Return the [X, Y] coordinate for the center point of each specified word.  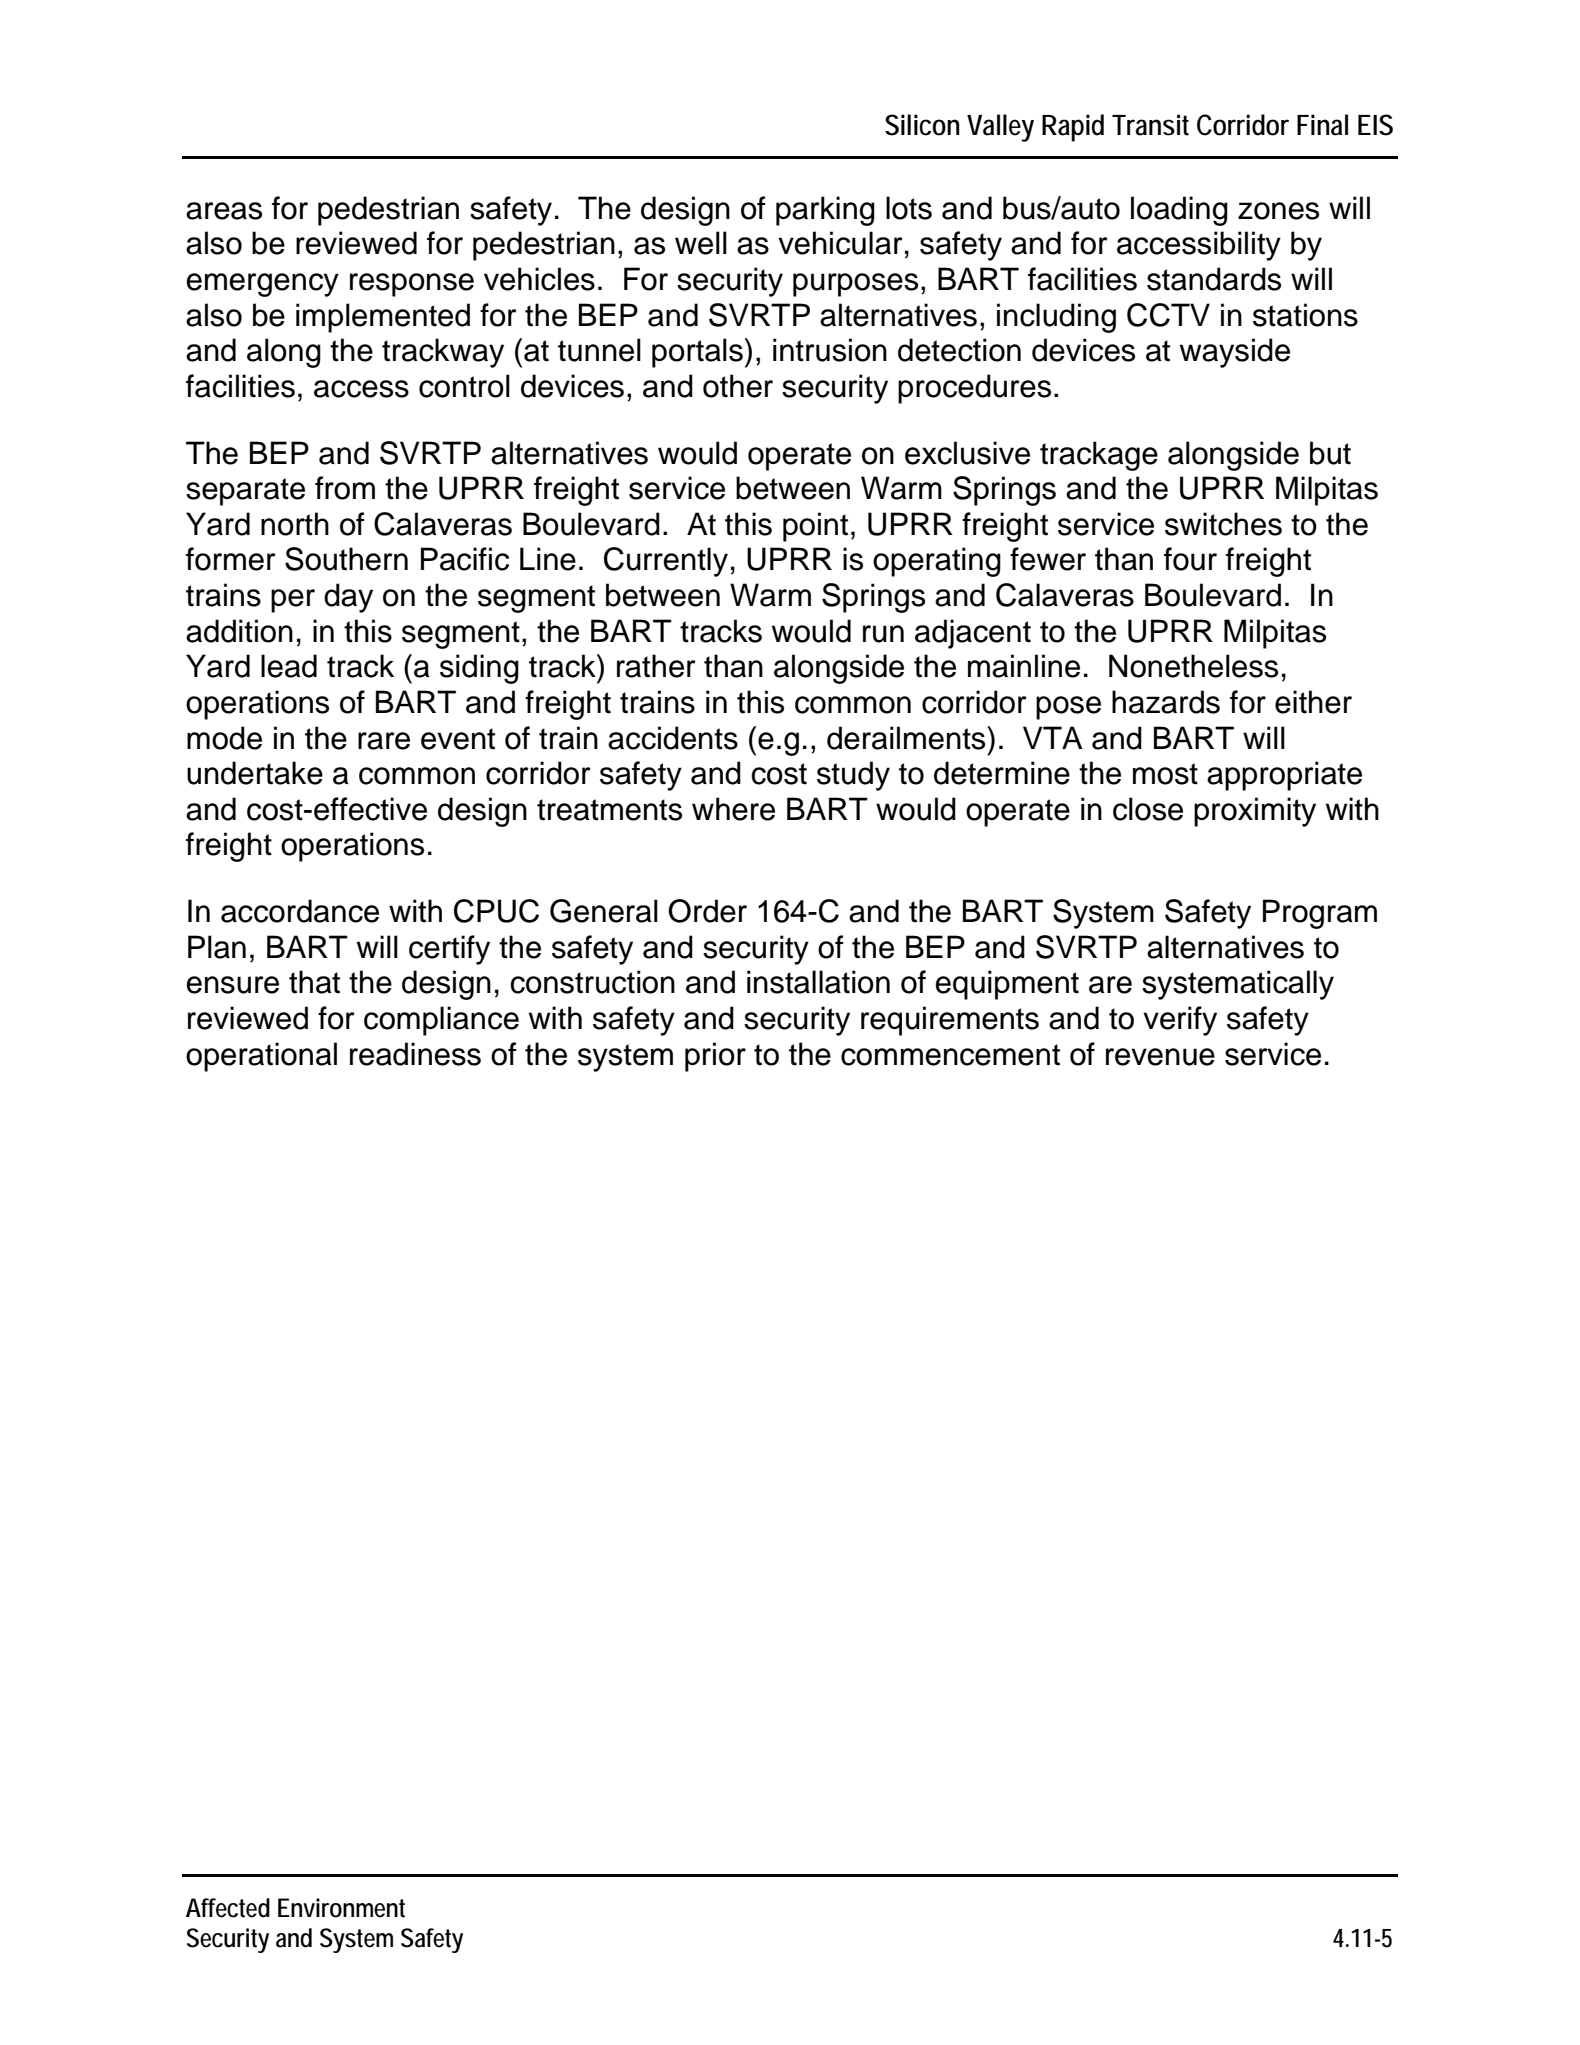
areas [224, 211]
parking [825, 211]
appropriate [1284, 776]
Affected [228, 1908]
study [853, 776]
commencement [950, 1055]
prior [715, 1057]
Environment [341, 1908]
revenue [1160, 1057]
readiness [415, 1054]
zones [1278, 211]
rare [384, 741]
